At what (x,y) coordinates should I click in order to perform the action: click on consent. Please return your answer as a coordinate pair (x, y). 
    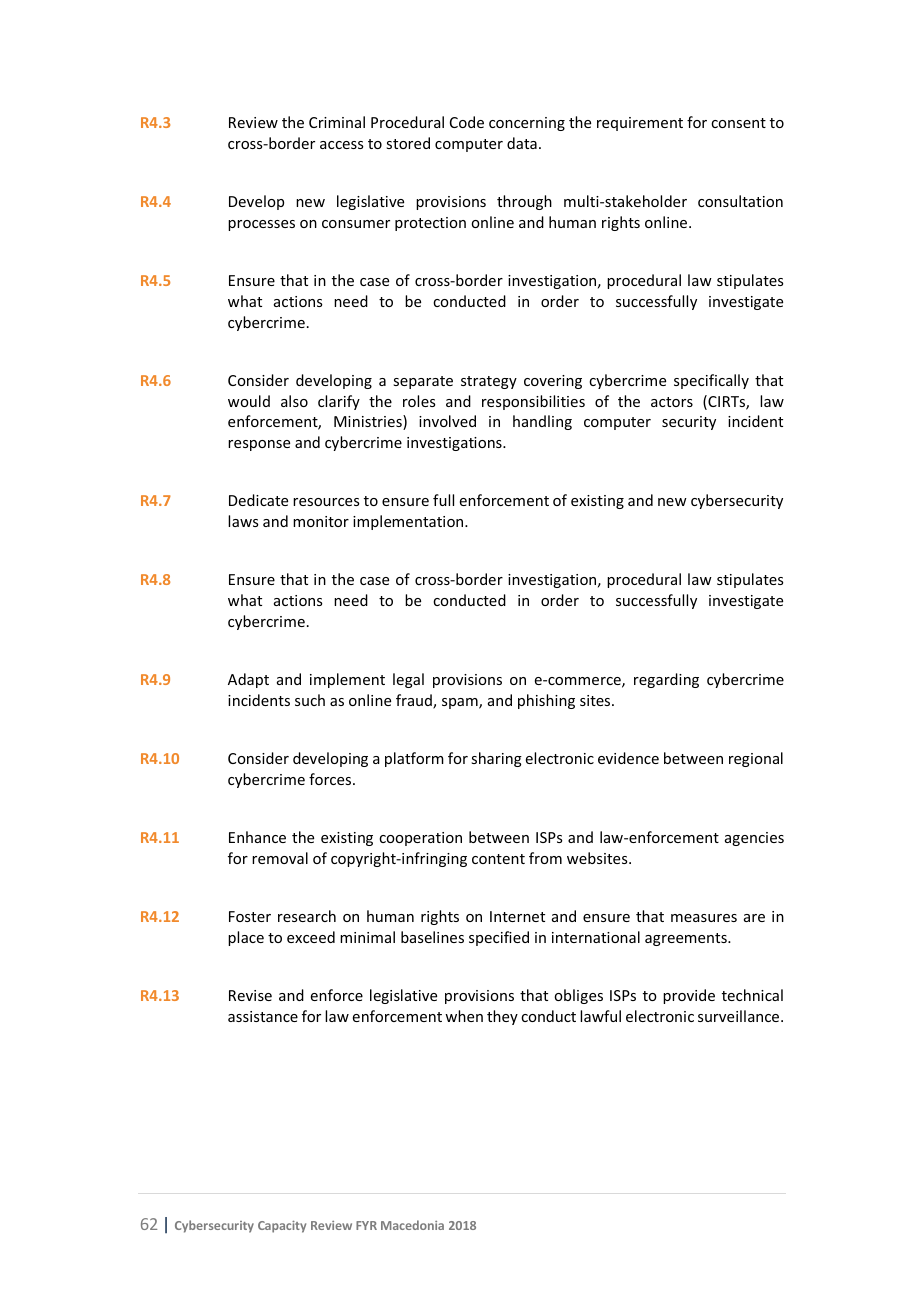
    Looking at the image, I should click on (738, 123).
